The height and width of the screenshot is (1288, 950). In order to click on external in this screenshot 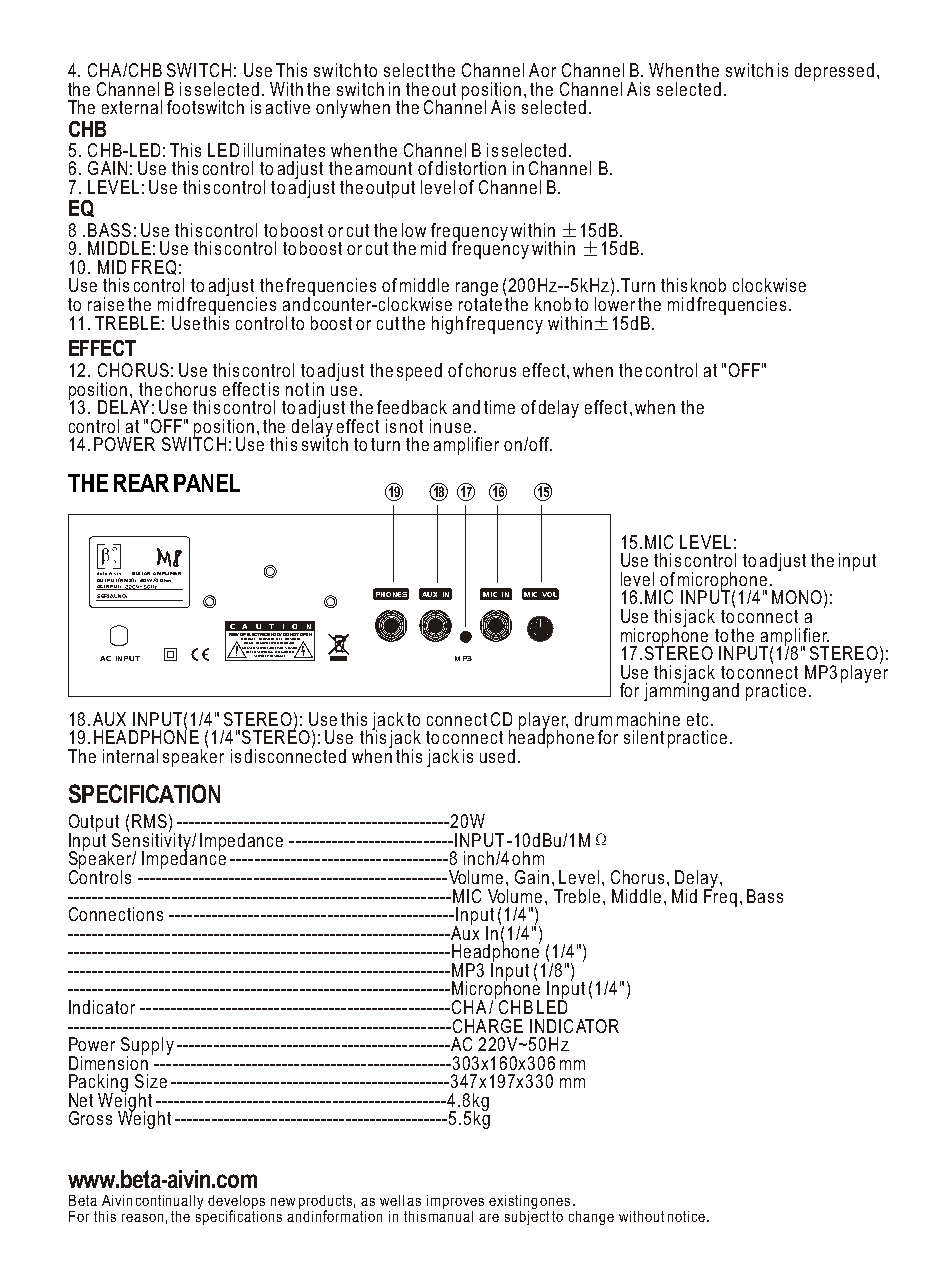, I will do `click(132, 107)`.
